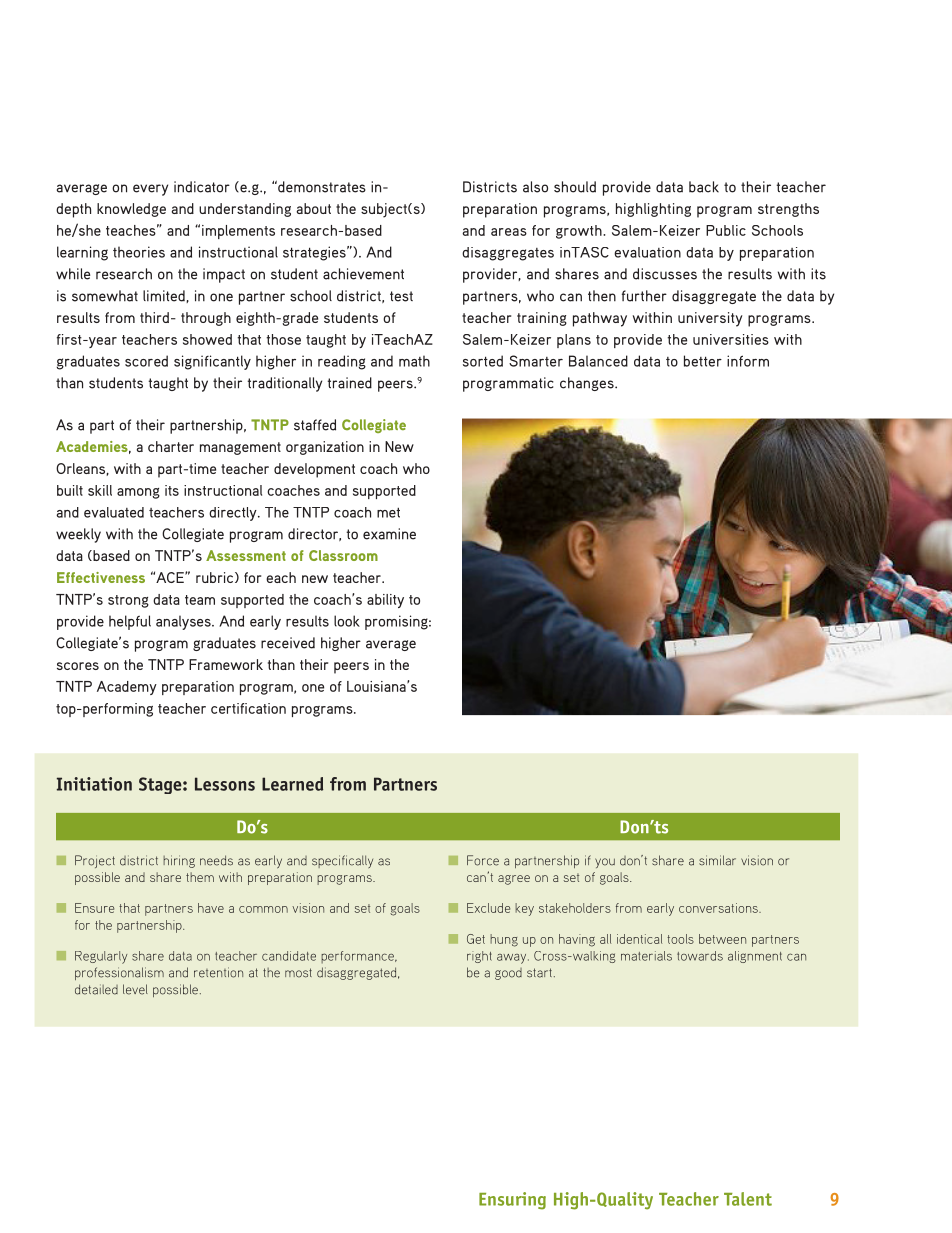 Image resolution: width=952 pixels, height=1233 pixels. Describe the element at coordinates (150, 190) in the document. I see `every` at that location.
